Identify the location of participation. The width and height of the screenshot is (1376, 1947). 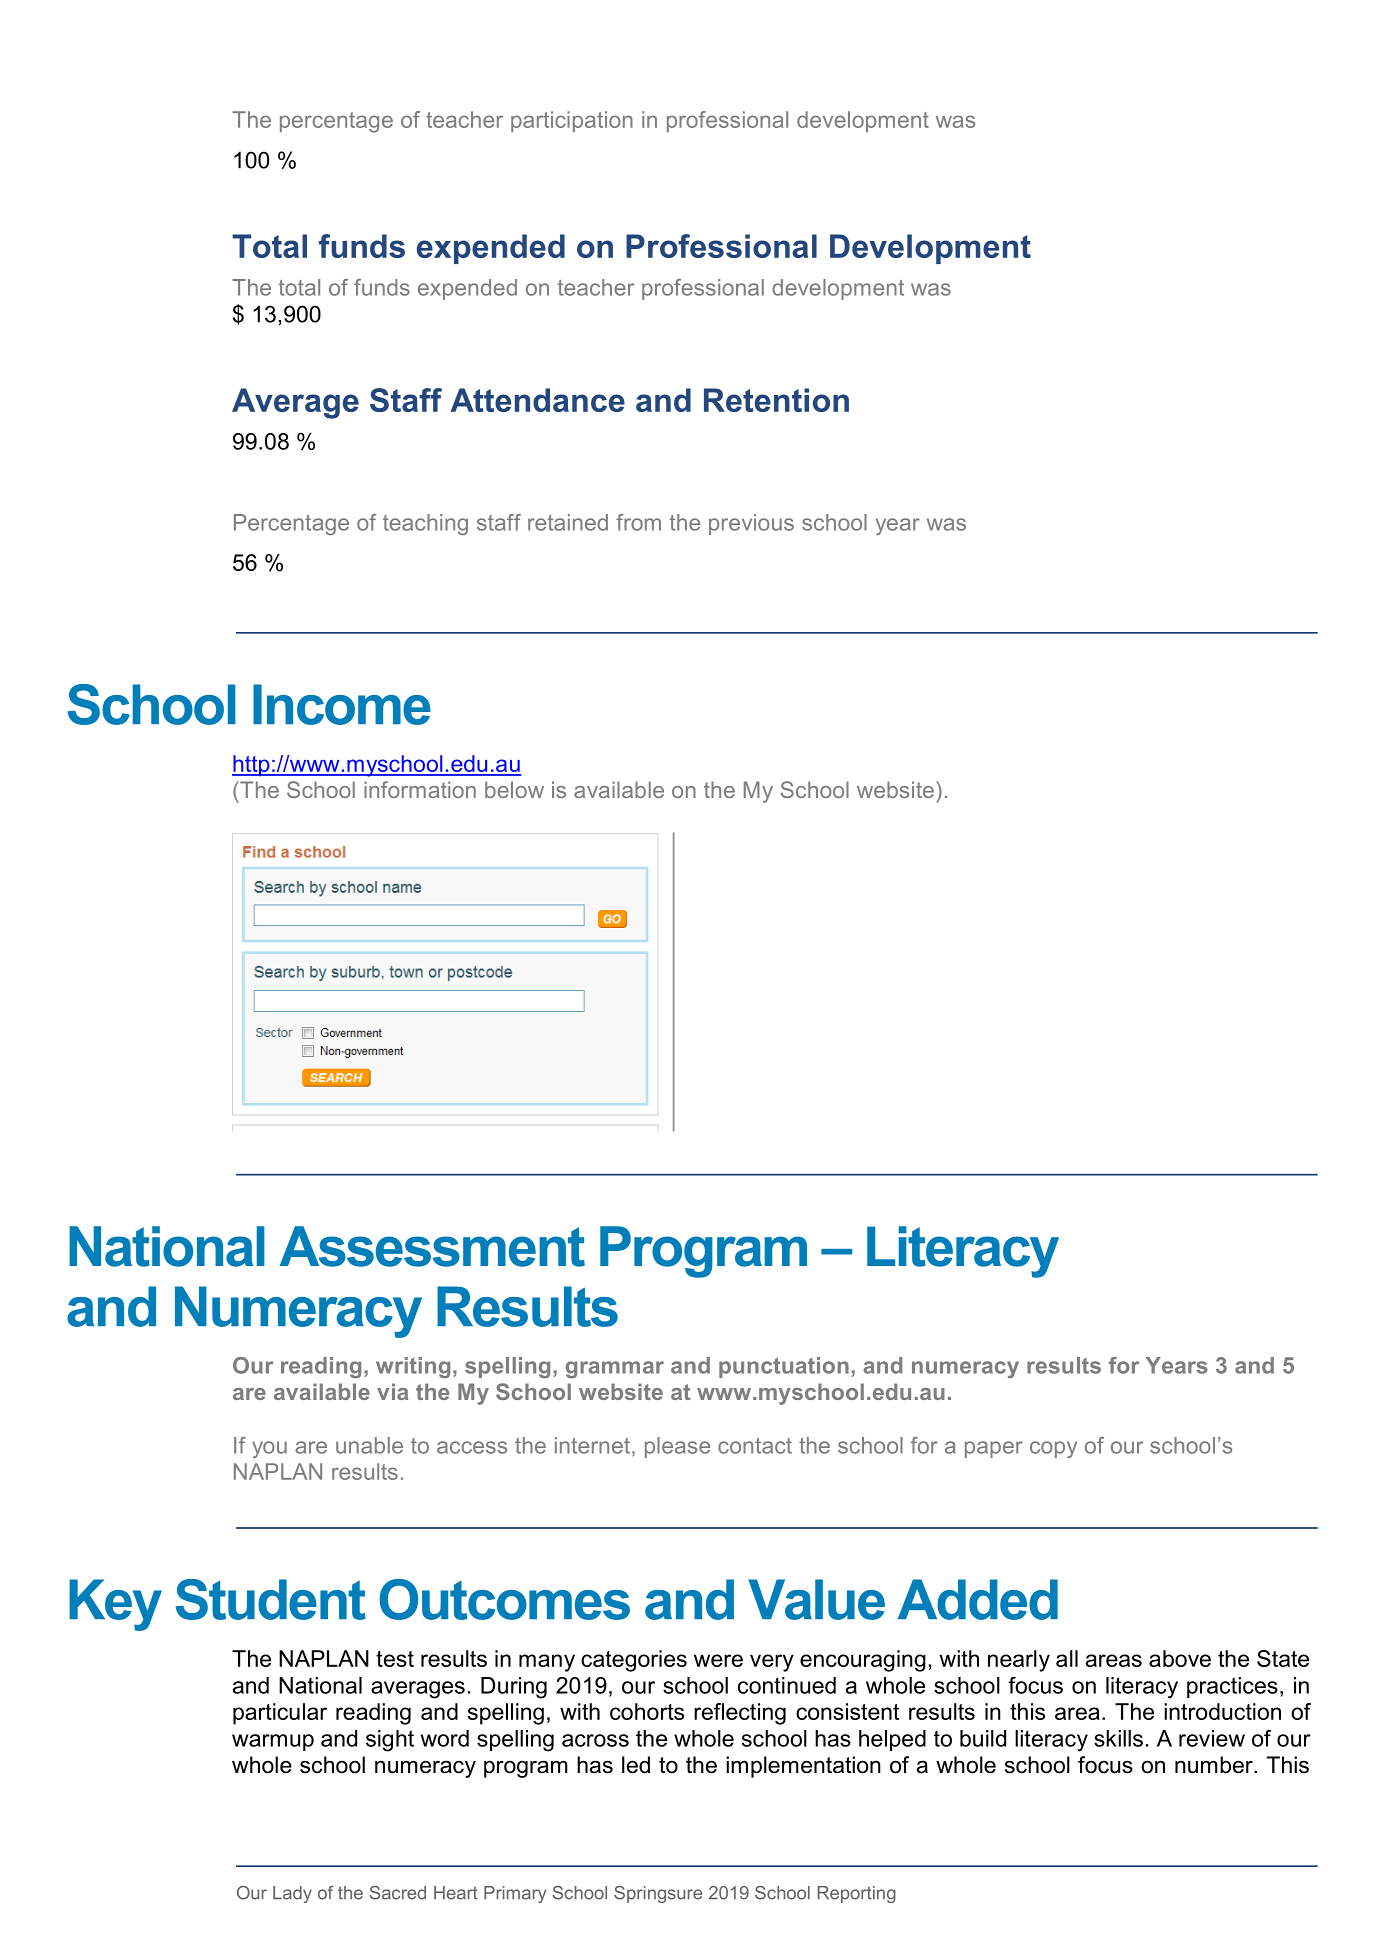
(572, 121).
